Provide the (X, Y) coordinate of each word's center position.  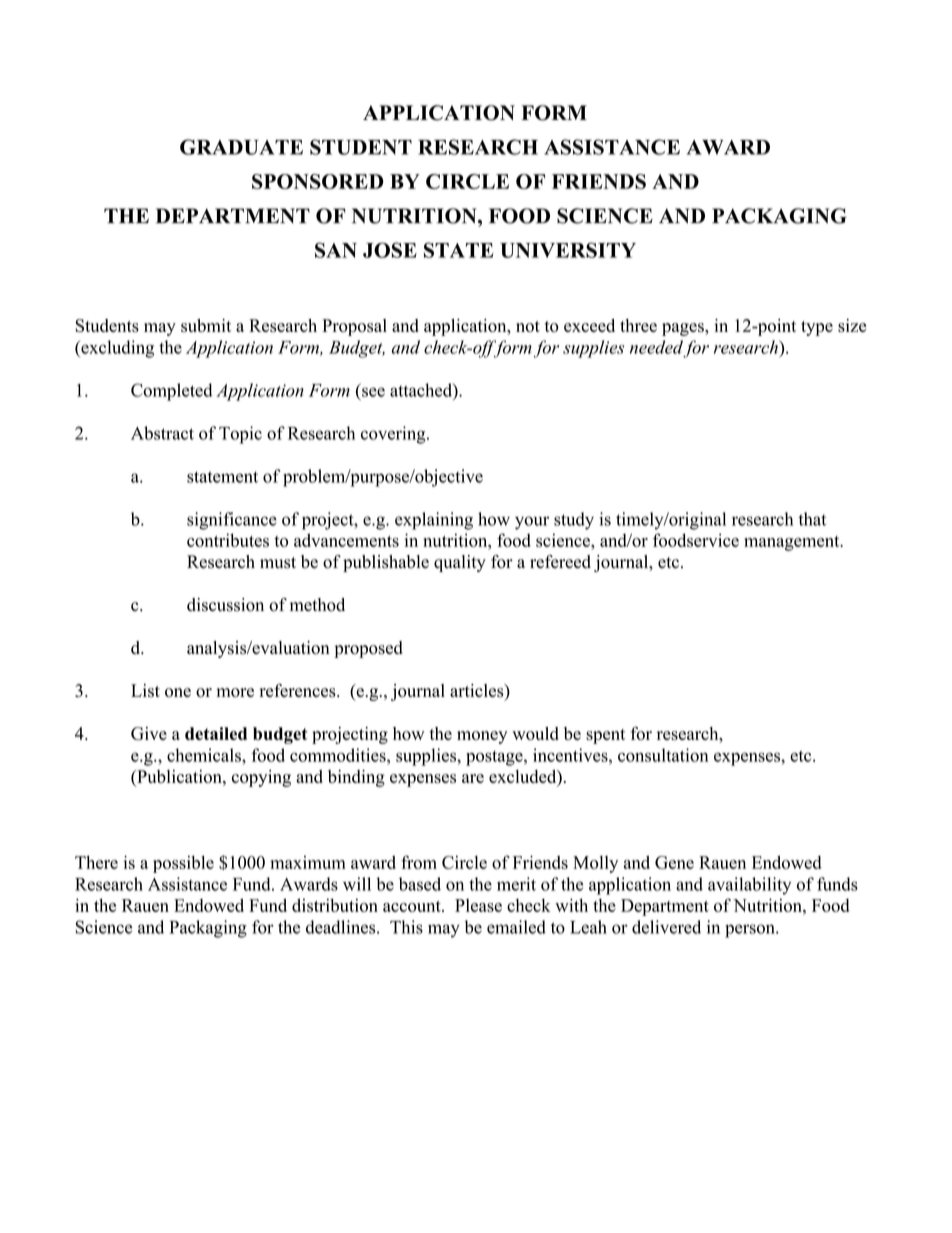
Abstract (162, 433)
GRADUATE (241, 147)
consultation (663, 755)
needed (656, 347)
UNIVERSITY (568, 250)
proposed (368, 649)
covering (394, 435)
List (145, 690)
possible (183, 864)
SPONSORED (318, 181)
